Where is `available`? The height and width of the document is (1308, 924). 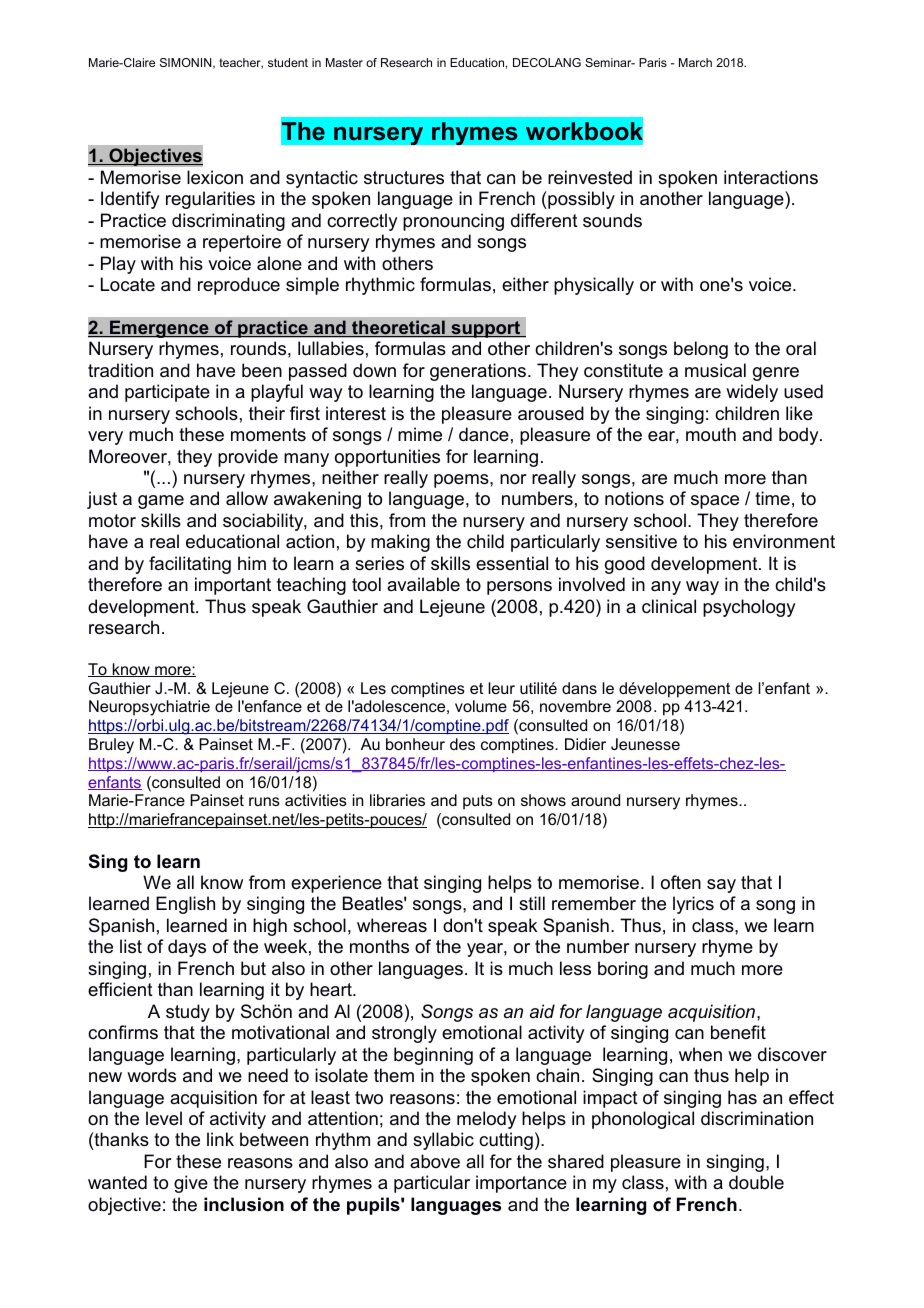 available is located at coordinates (423, 584).
